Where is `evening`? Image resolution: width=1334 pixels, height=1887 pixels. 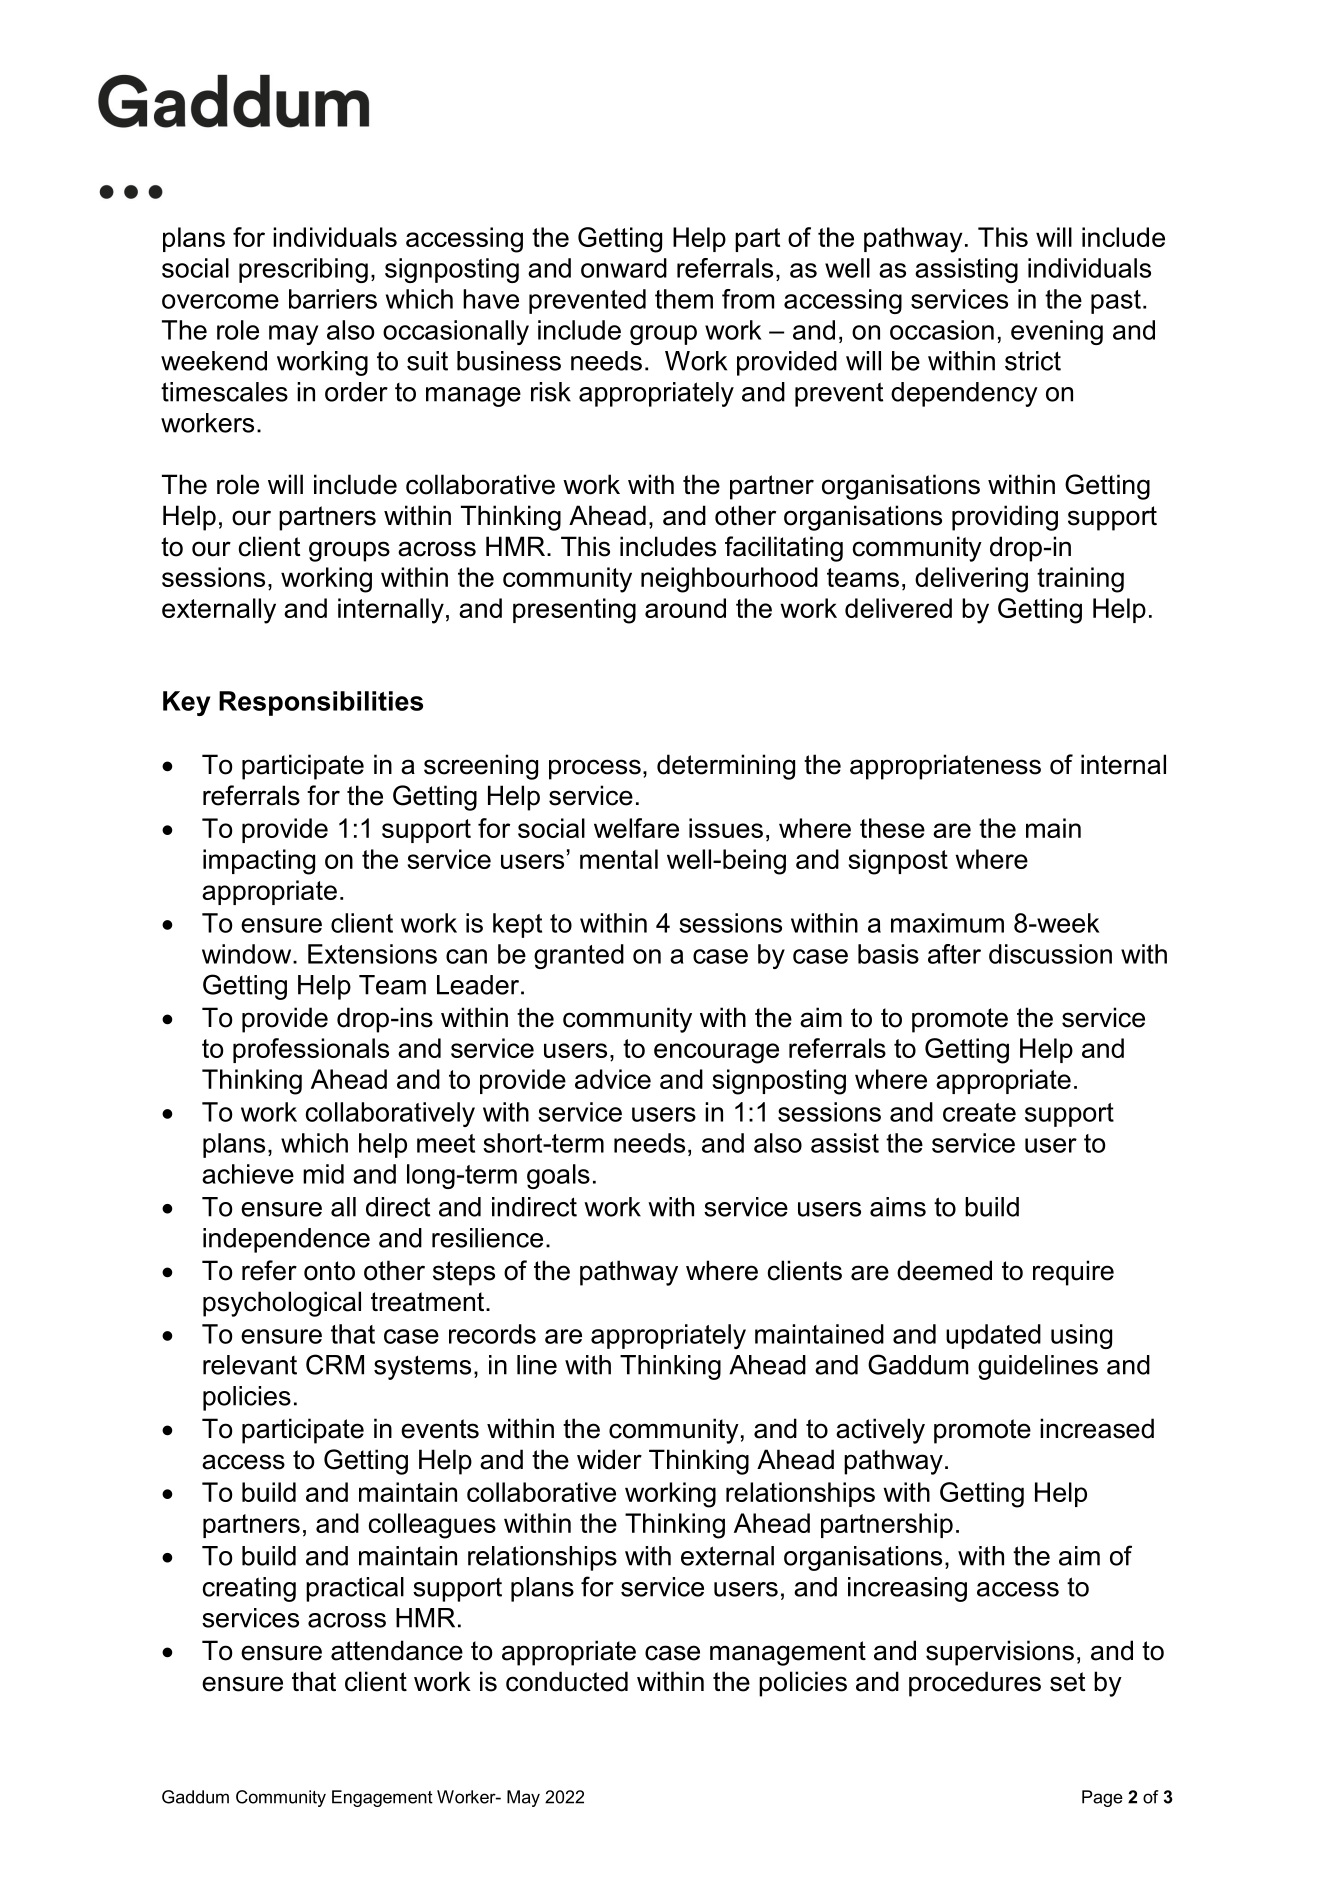 evening is located at coordinates (1057, 332).
